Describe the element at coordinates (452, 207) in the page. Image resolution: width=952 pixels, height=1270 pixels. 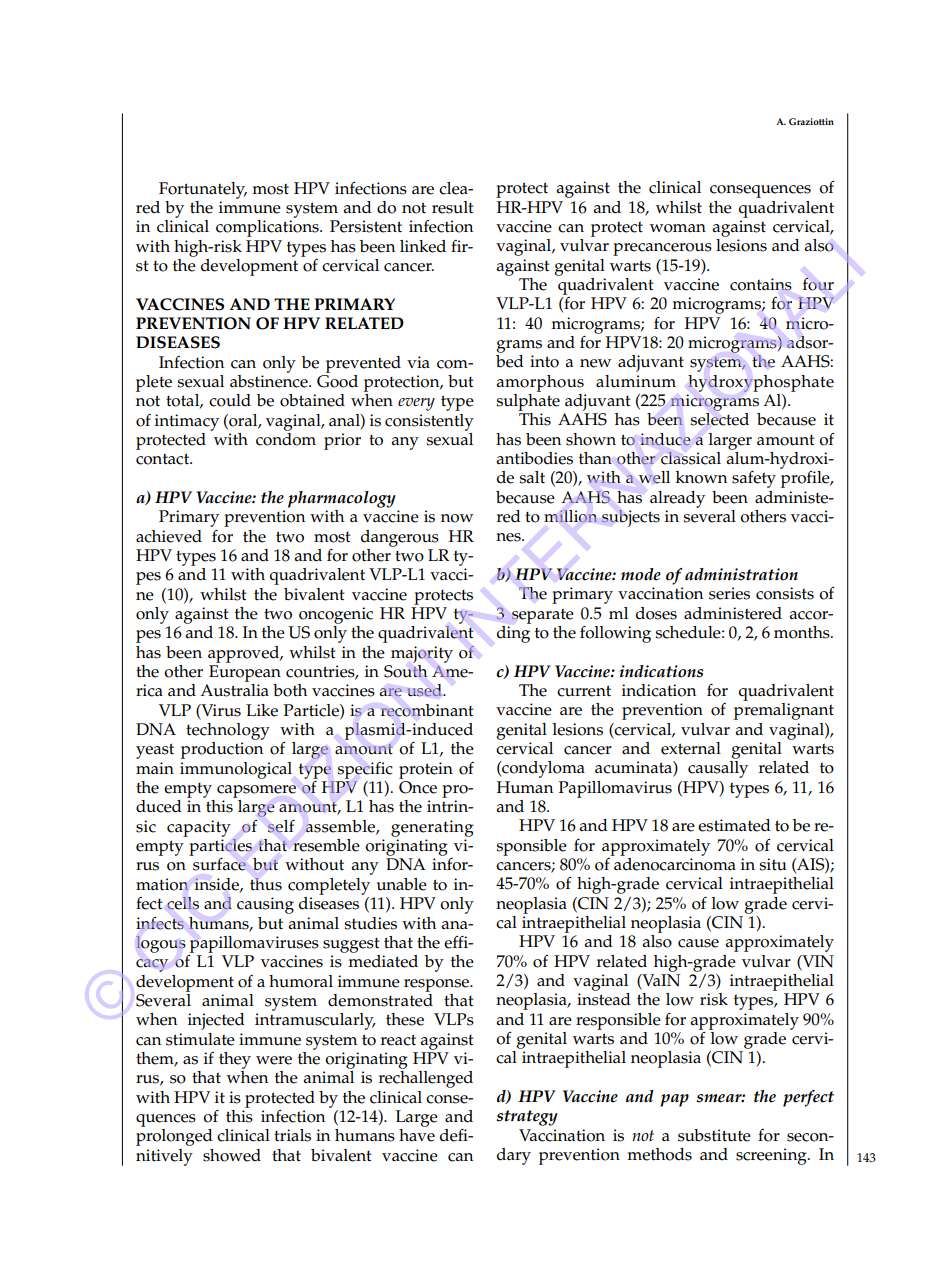
I see `result` at that location.
